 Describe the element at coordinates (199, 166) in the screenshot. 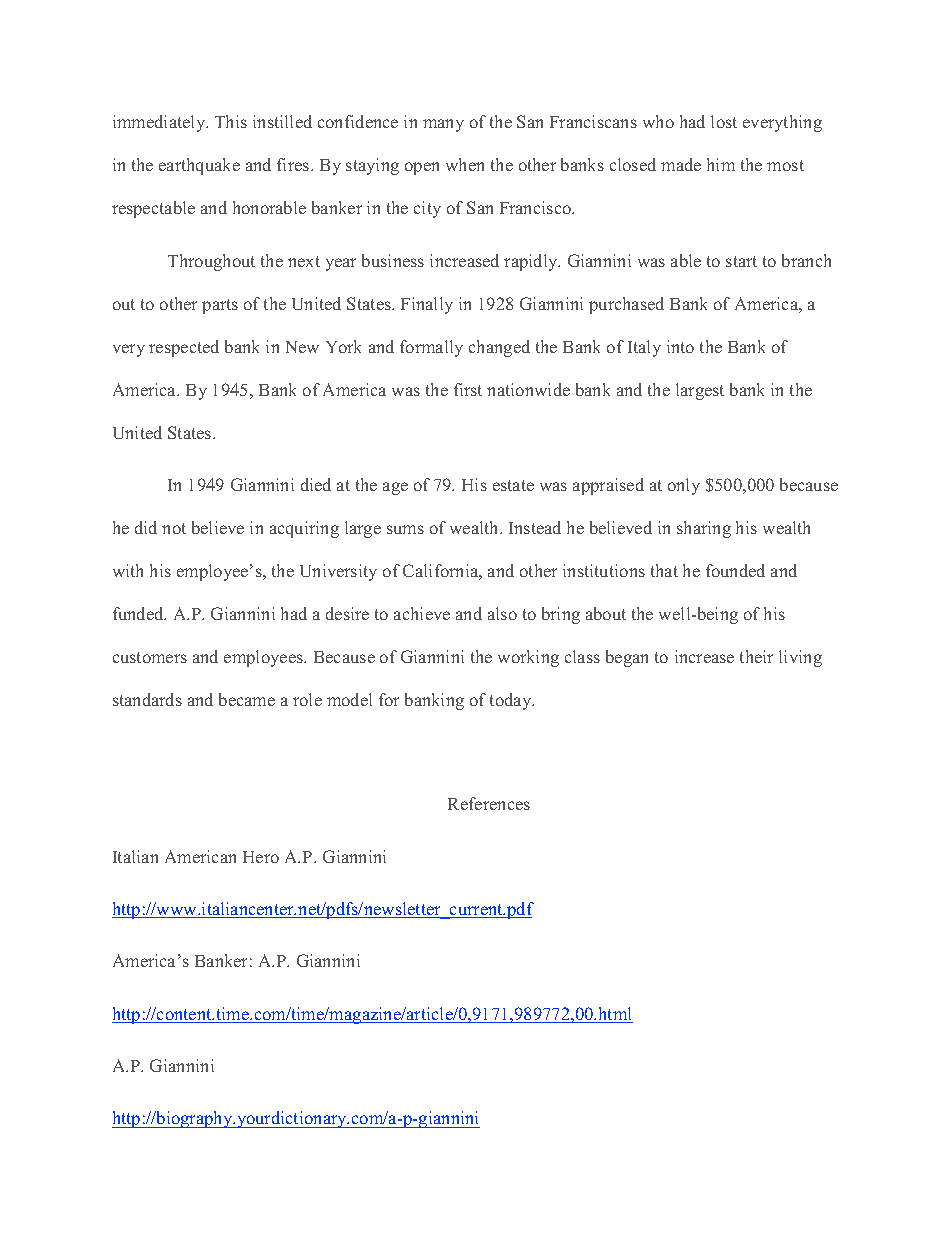

I see `earthquake` at that location.
